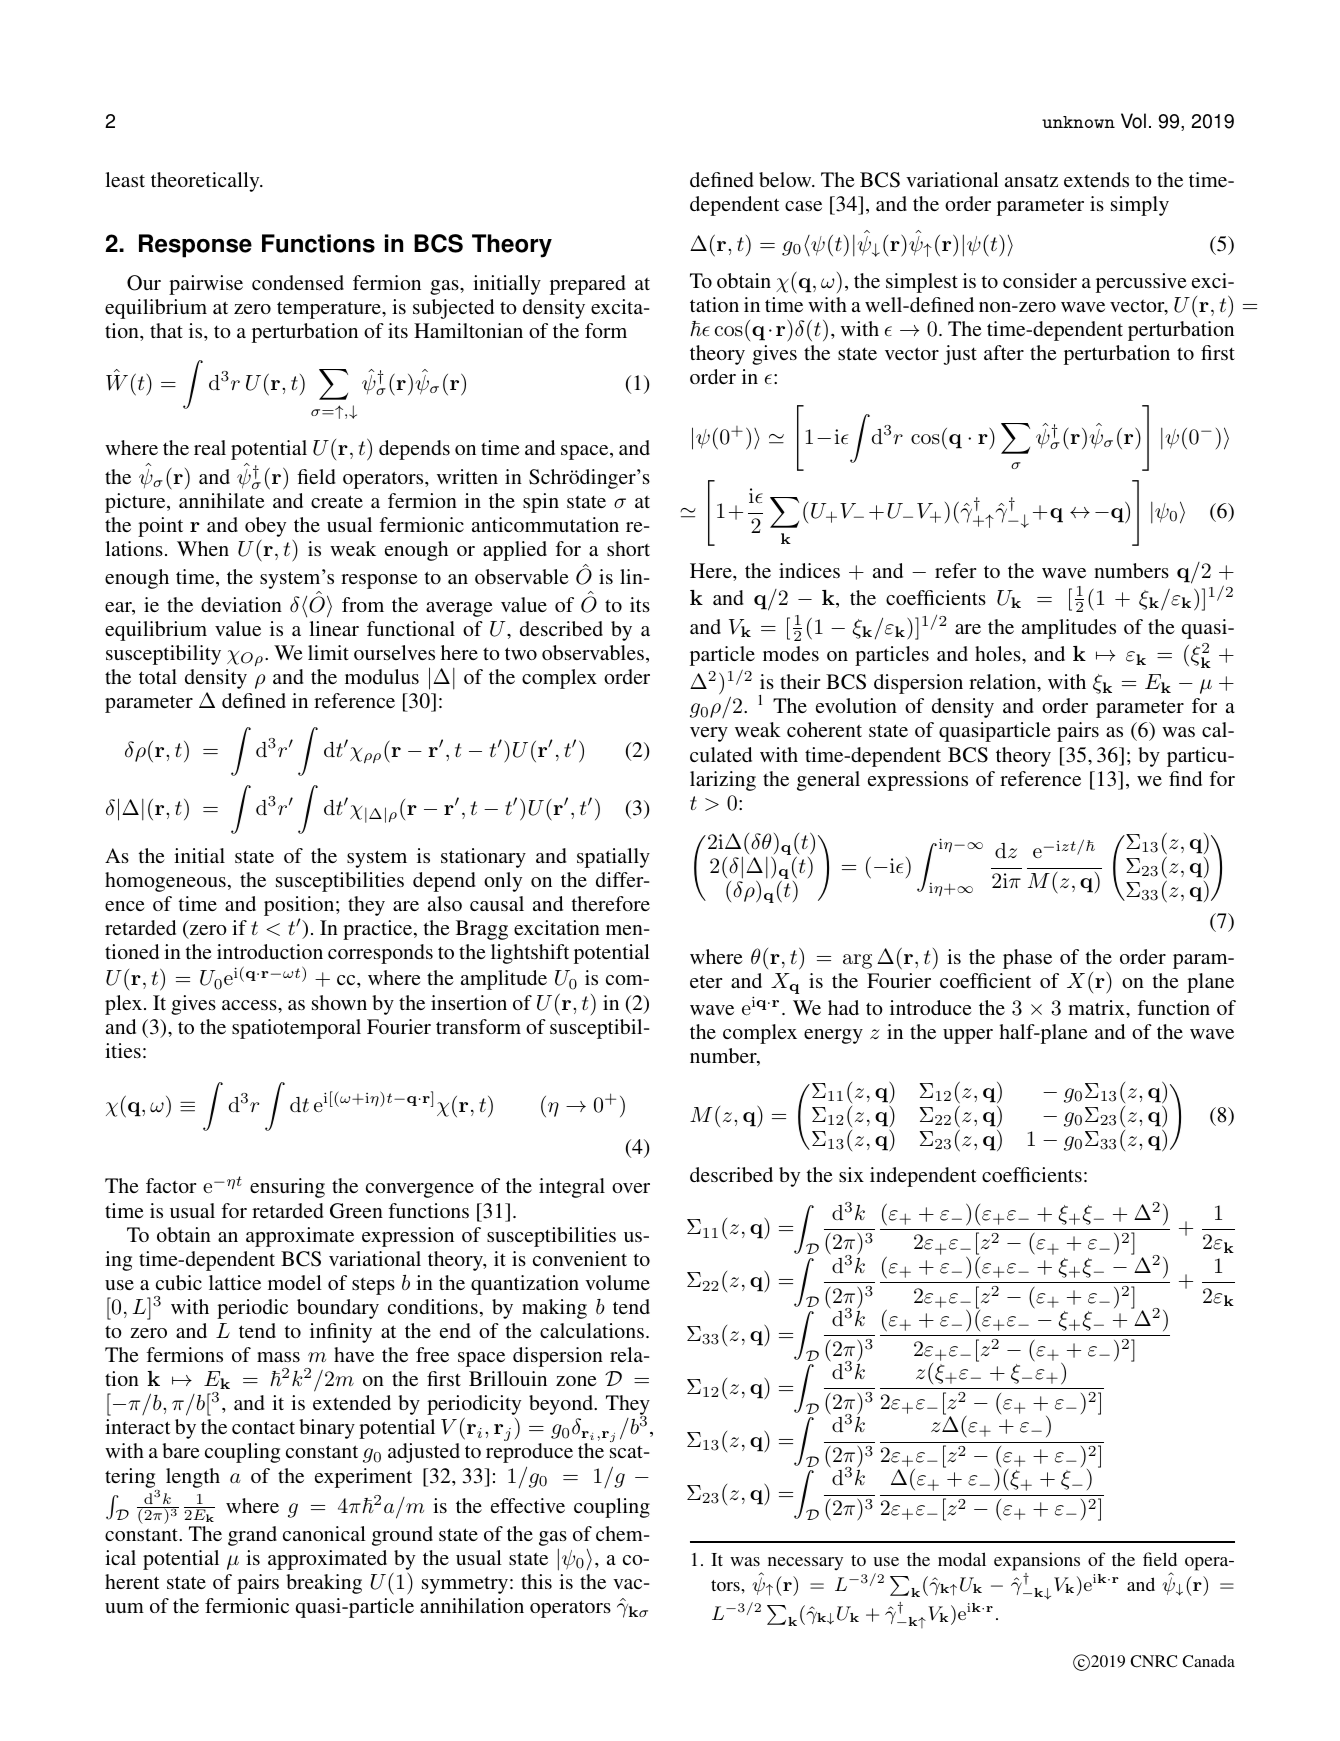  I want to click on lattice, so click(235, 1282).
